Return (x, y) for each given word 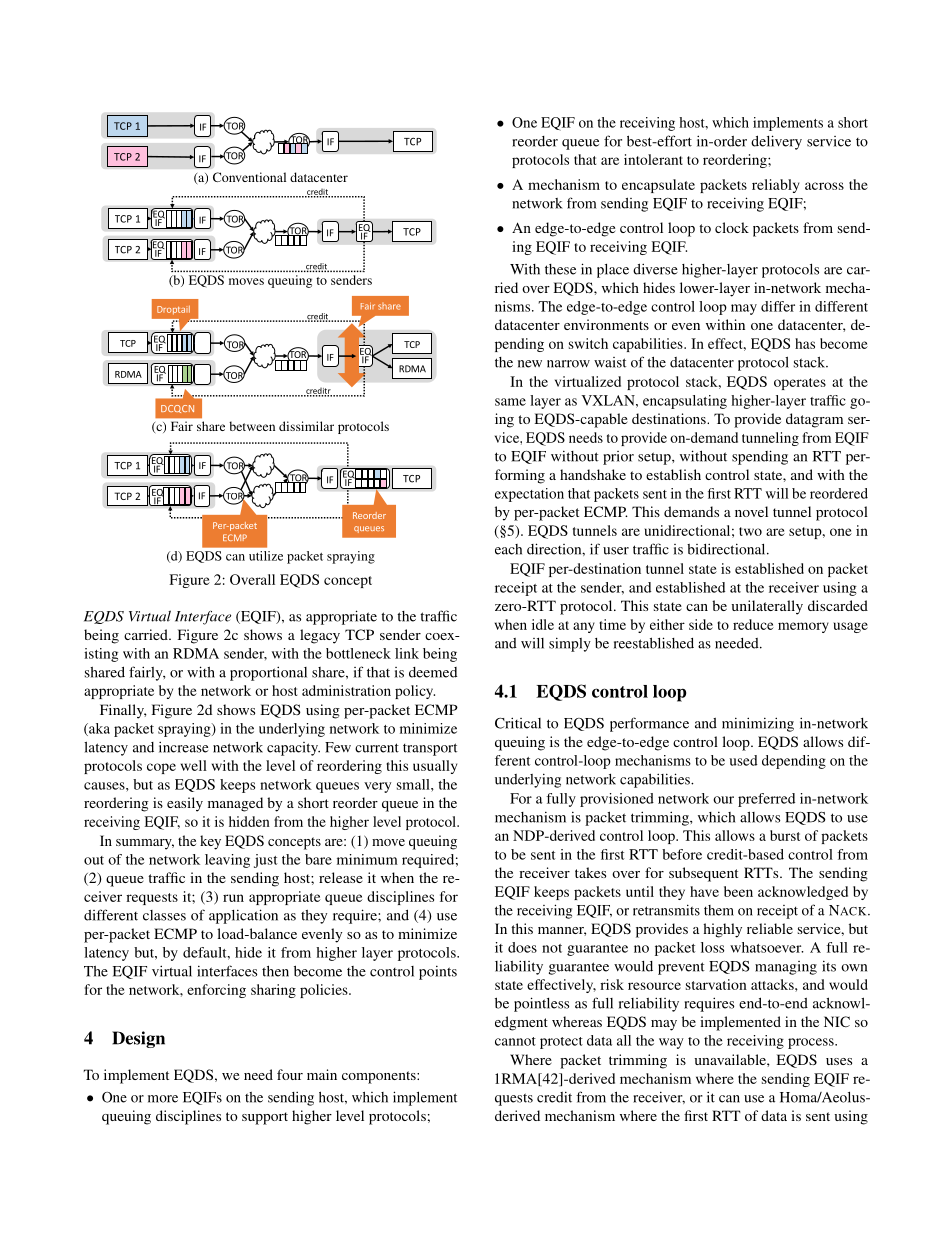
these (560, 269)
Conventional (249, 177)
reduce (753, 624)
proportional (268, 673)
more (163, 1099)
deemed (433, 672)
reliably (775, 186)
